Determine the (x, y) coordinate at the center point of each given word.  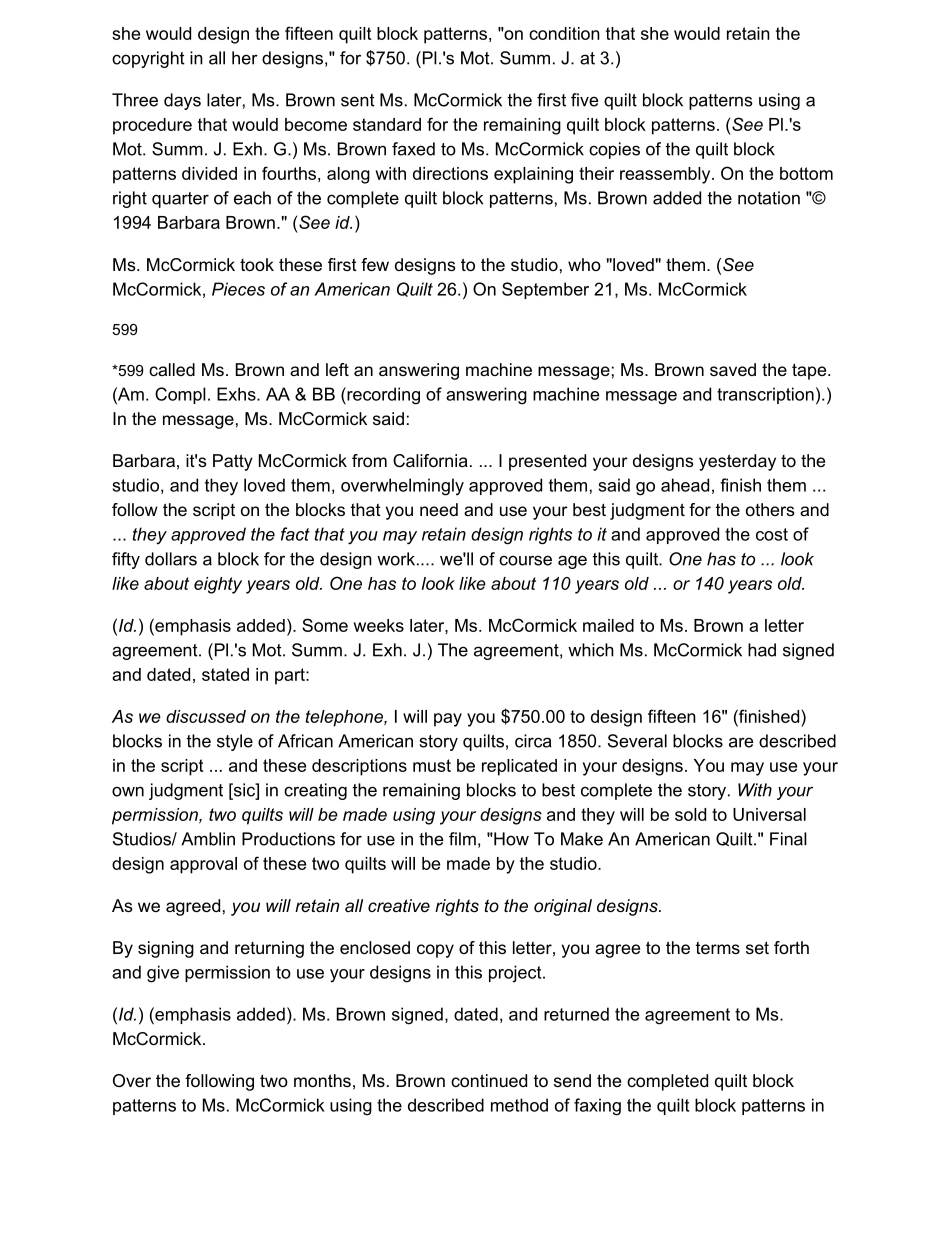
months (322, 1080)
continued (489, 1080)
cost (772, 534)
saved (733, 369)
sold (690, 814)
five (584, 100)
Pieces (238, 289)
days (182, 101)
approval (203, 865)
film (462, 839)
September (545, 290)
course (525, 560)
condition (564, 33)
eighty (218, 585)
